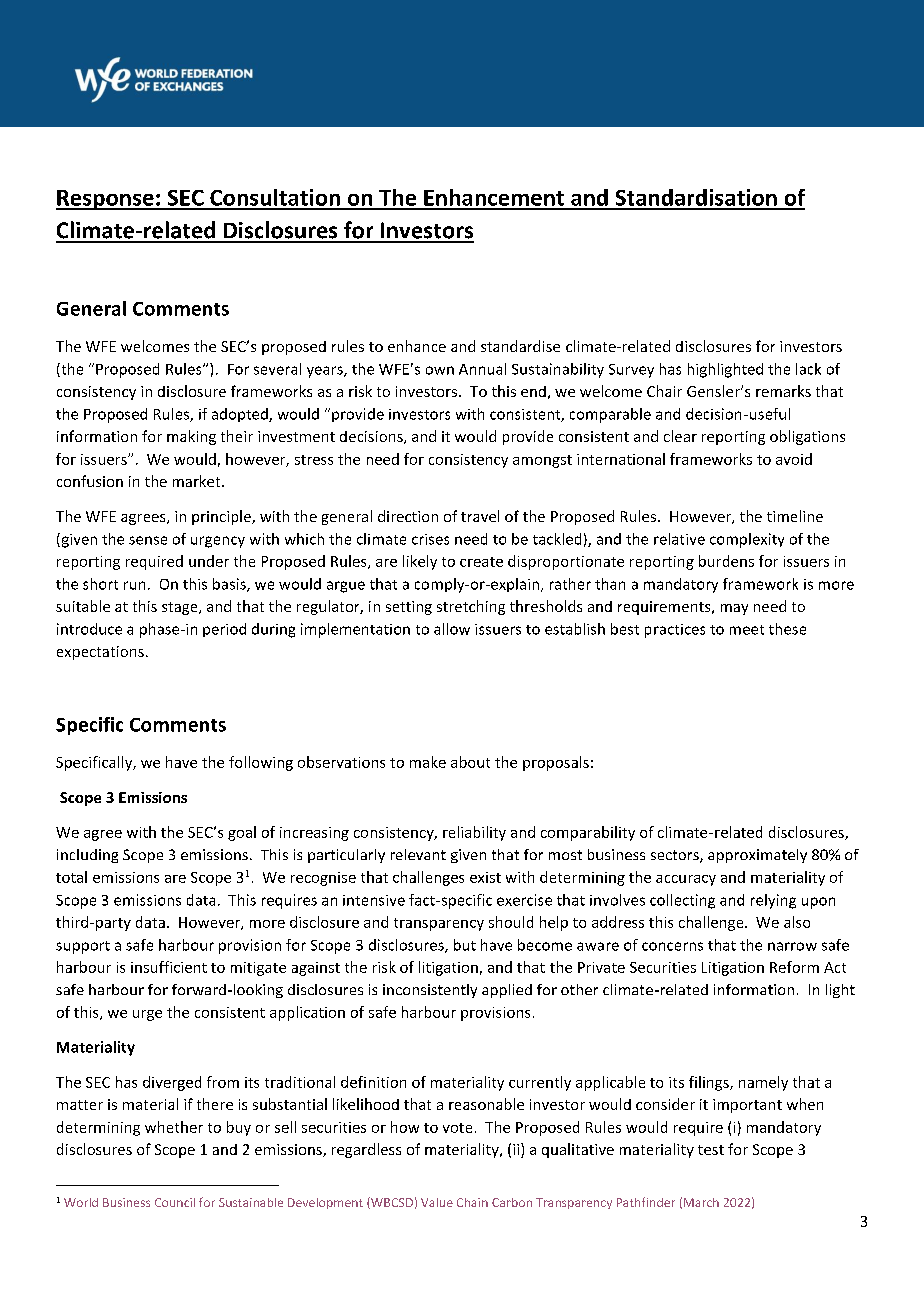 This screenshot has height=1307, width=924. Describe the element at coordinates (680, 436) in the screenshot. I see `clear` at that location.
